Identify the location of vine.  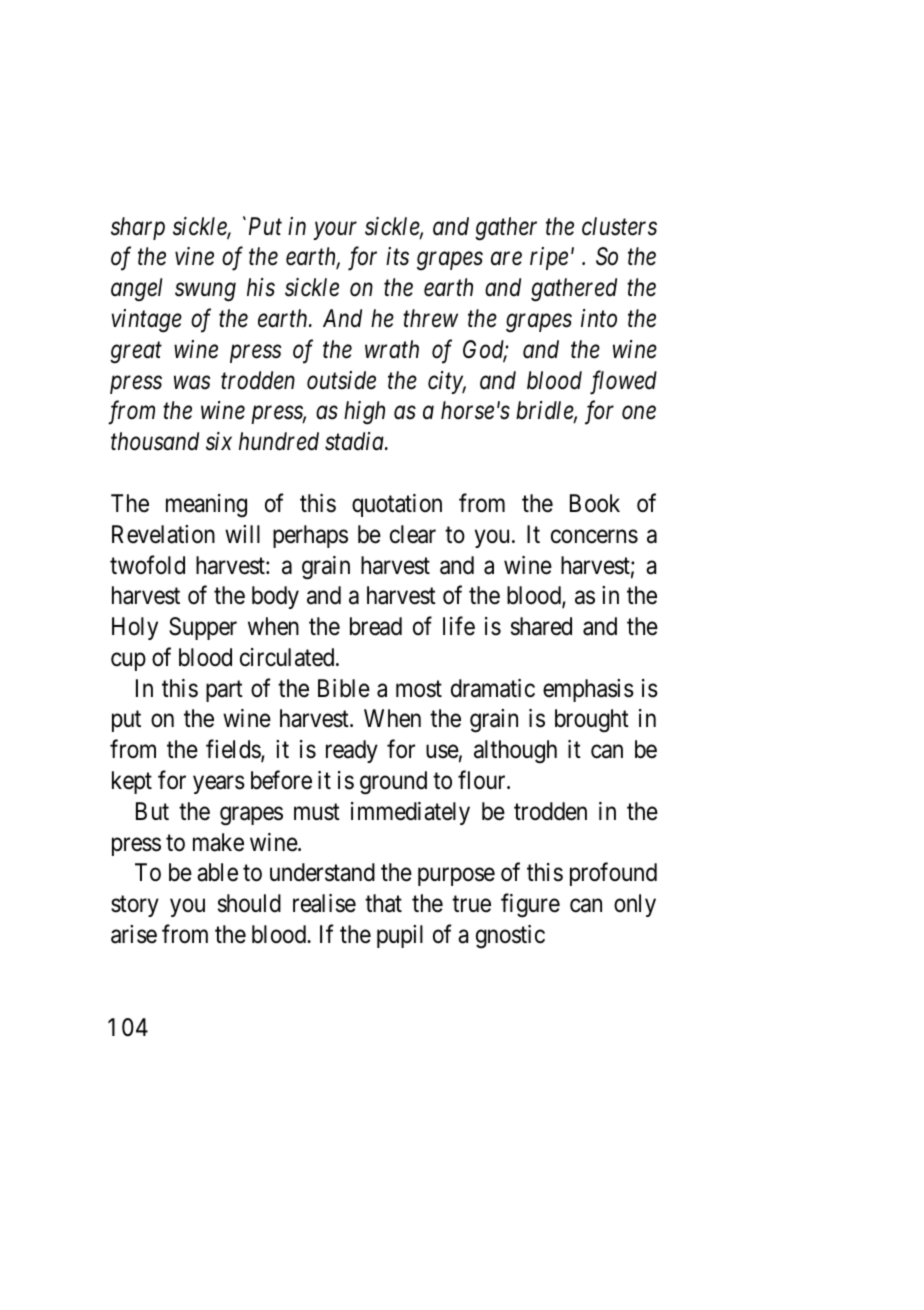
(194, 256).
